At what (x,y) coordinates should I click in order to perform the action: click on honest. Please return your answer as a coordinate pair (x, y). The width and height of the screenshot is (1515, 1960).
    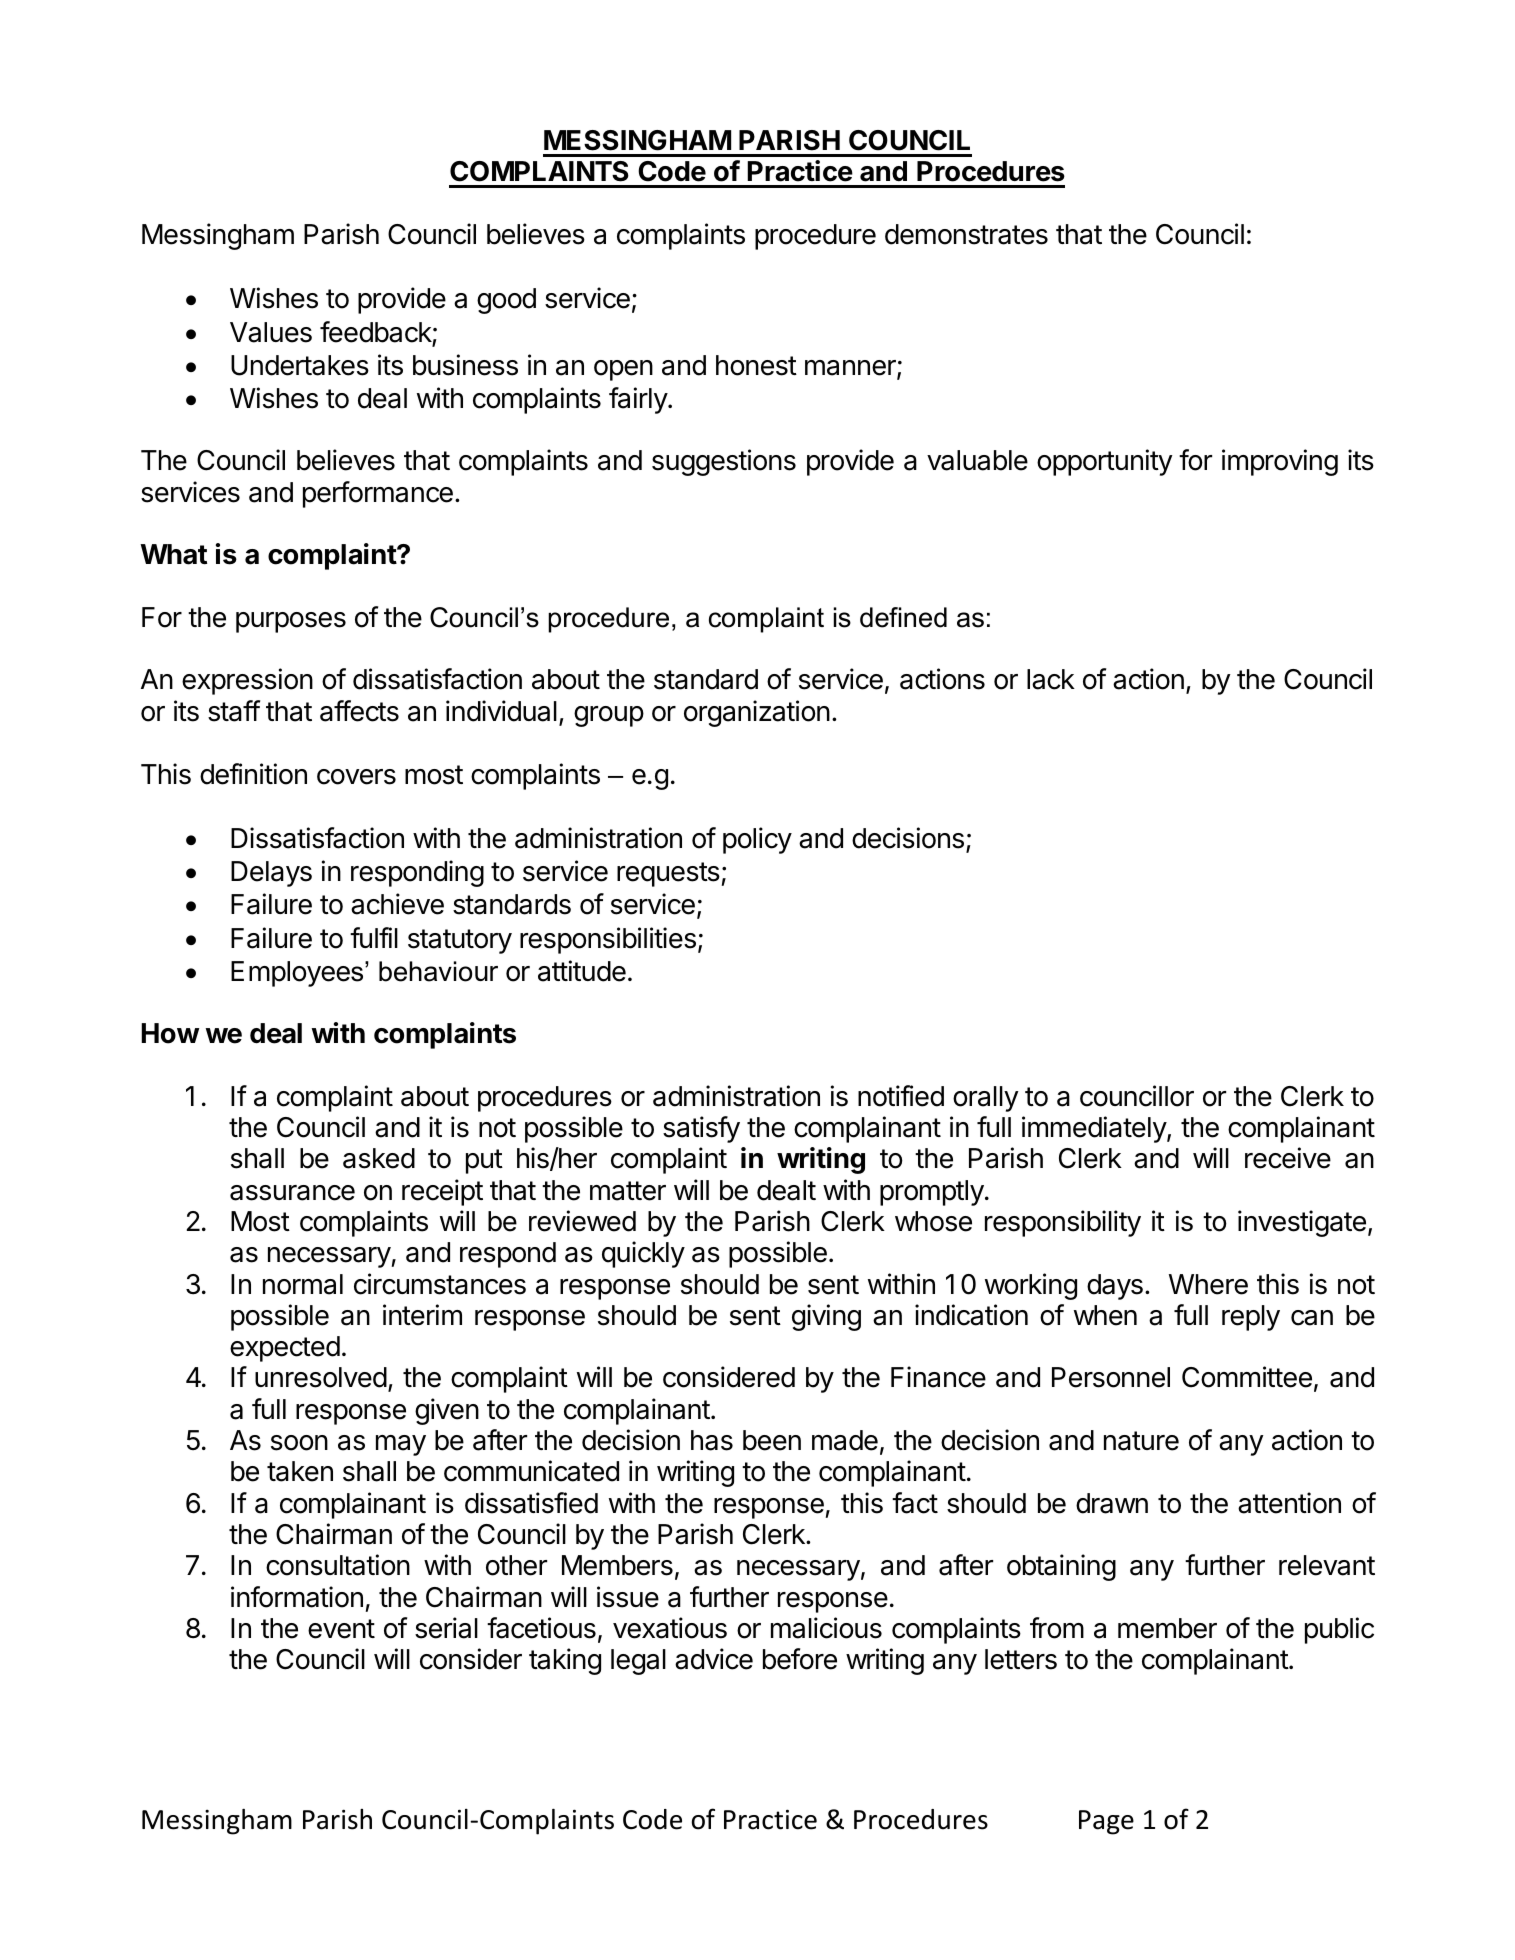
    Looking at the image, I should click on (756, 365).
